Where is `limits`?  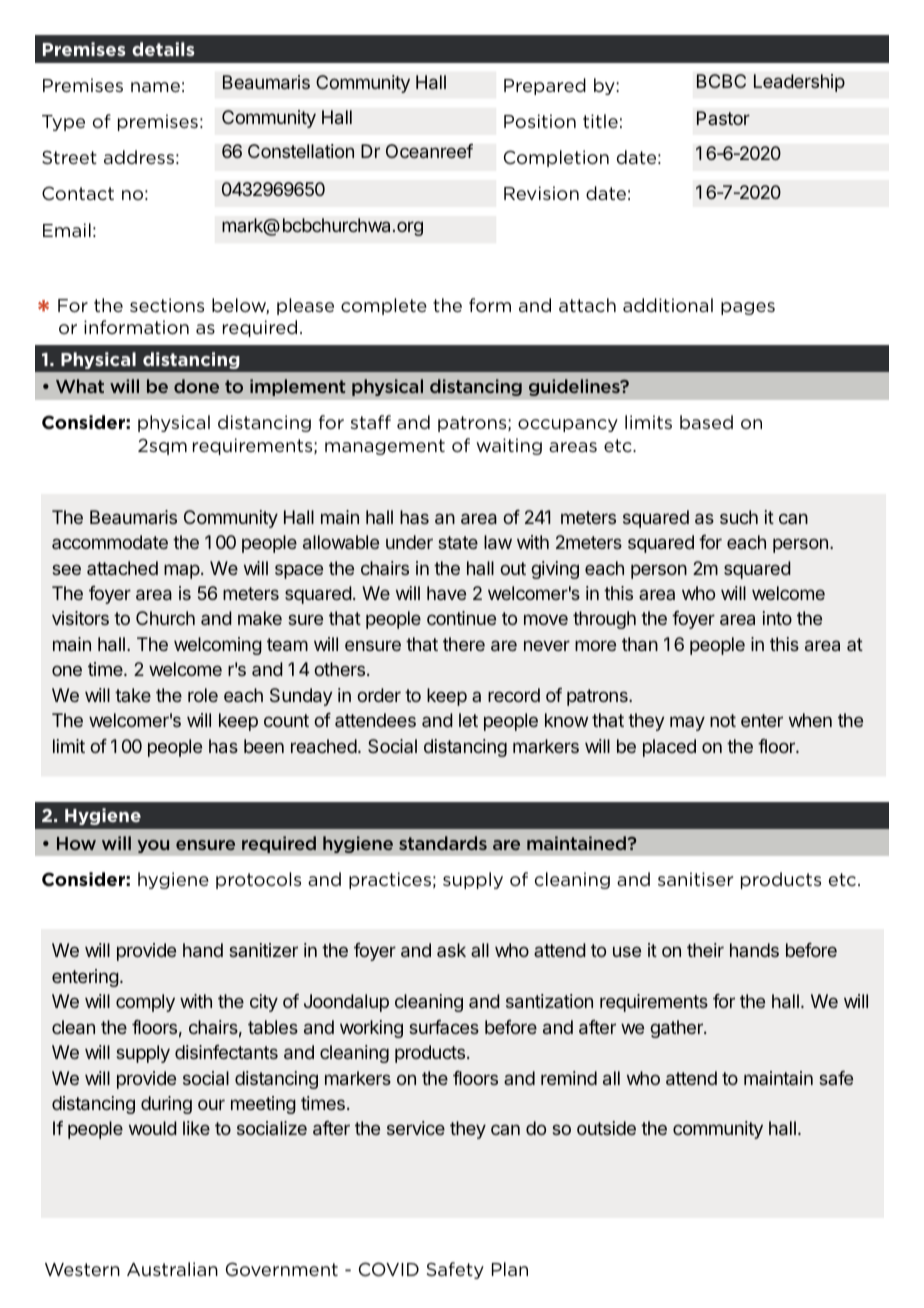 limits is located at coordinates (648, 422).
